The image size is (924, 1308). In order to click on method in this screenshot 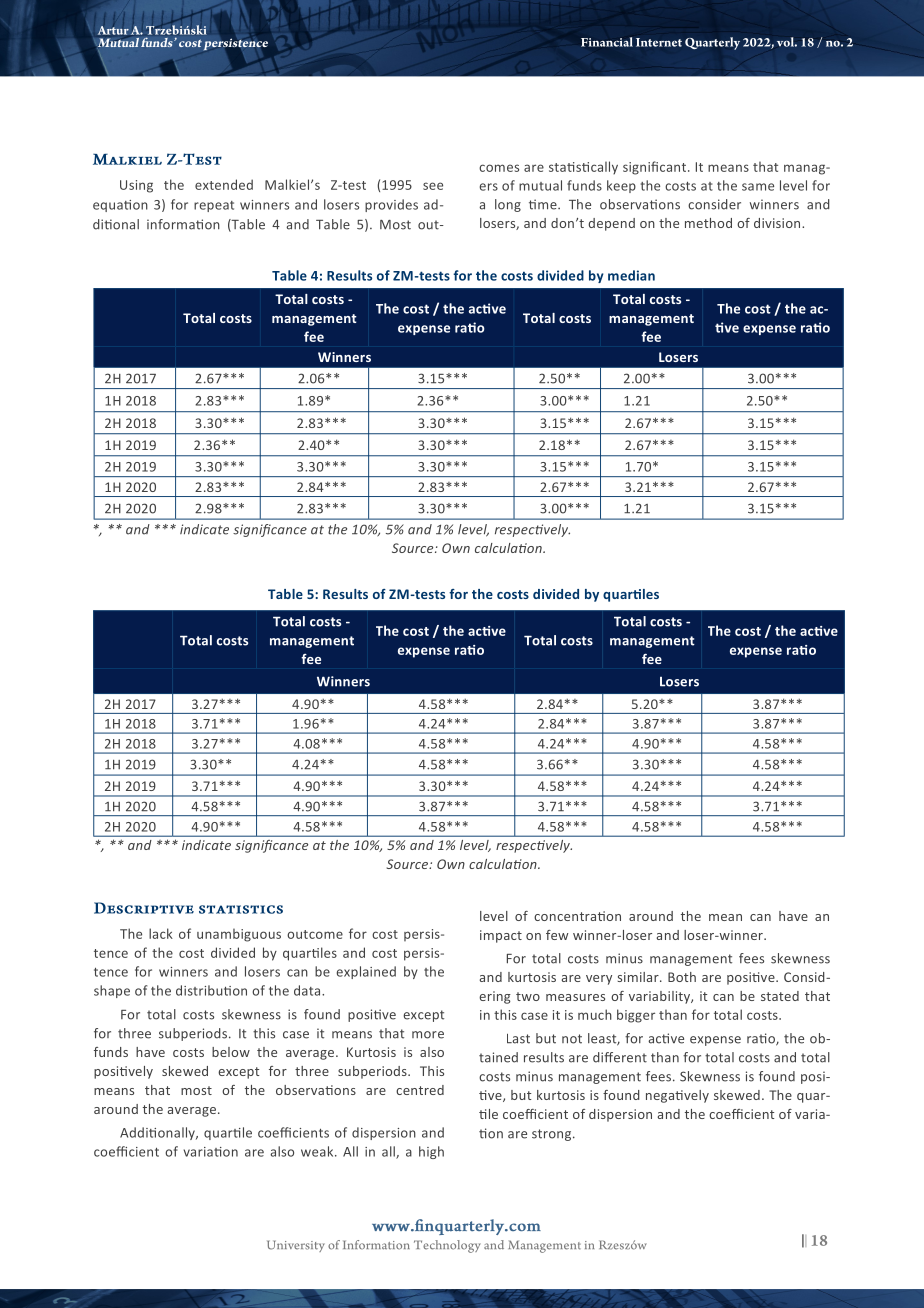, I will do `click(708, 223)`.
